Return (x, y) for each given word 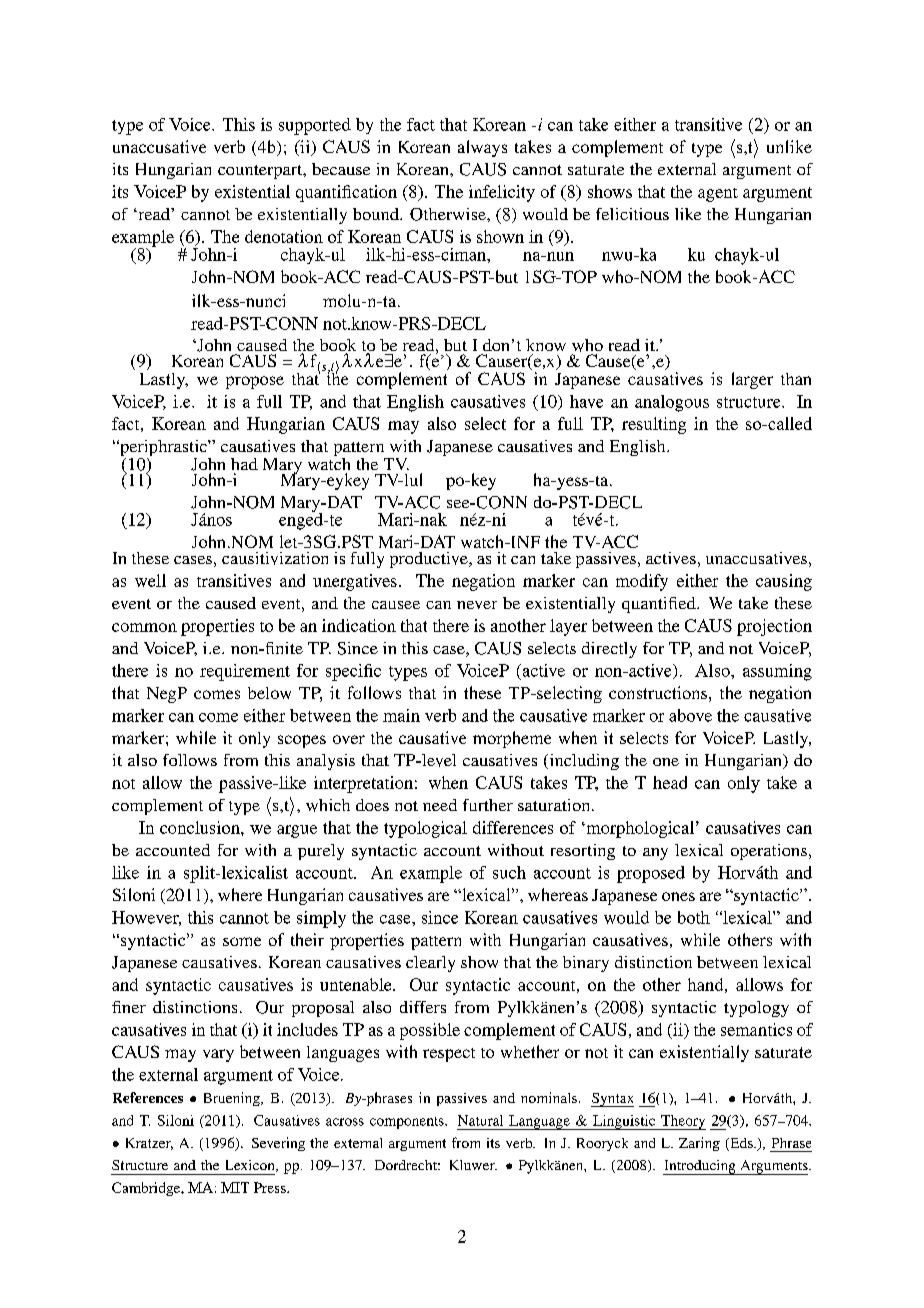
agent (718, 195)
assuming (777, 672)
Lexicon (251, 1166)
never (477, 605)
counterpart (261, 172)
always (482, 148)
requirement (245, 672)
